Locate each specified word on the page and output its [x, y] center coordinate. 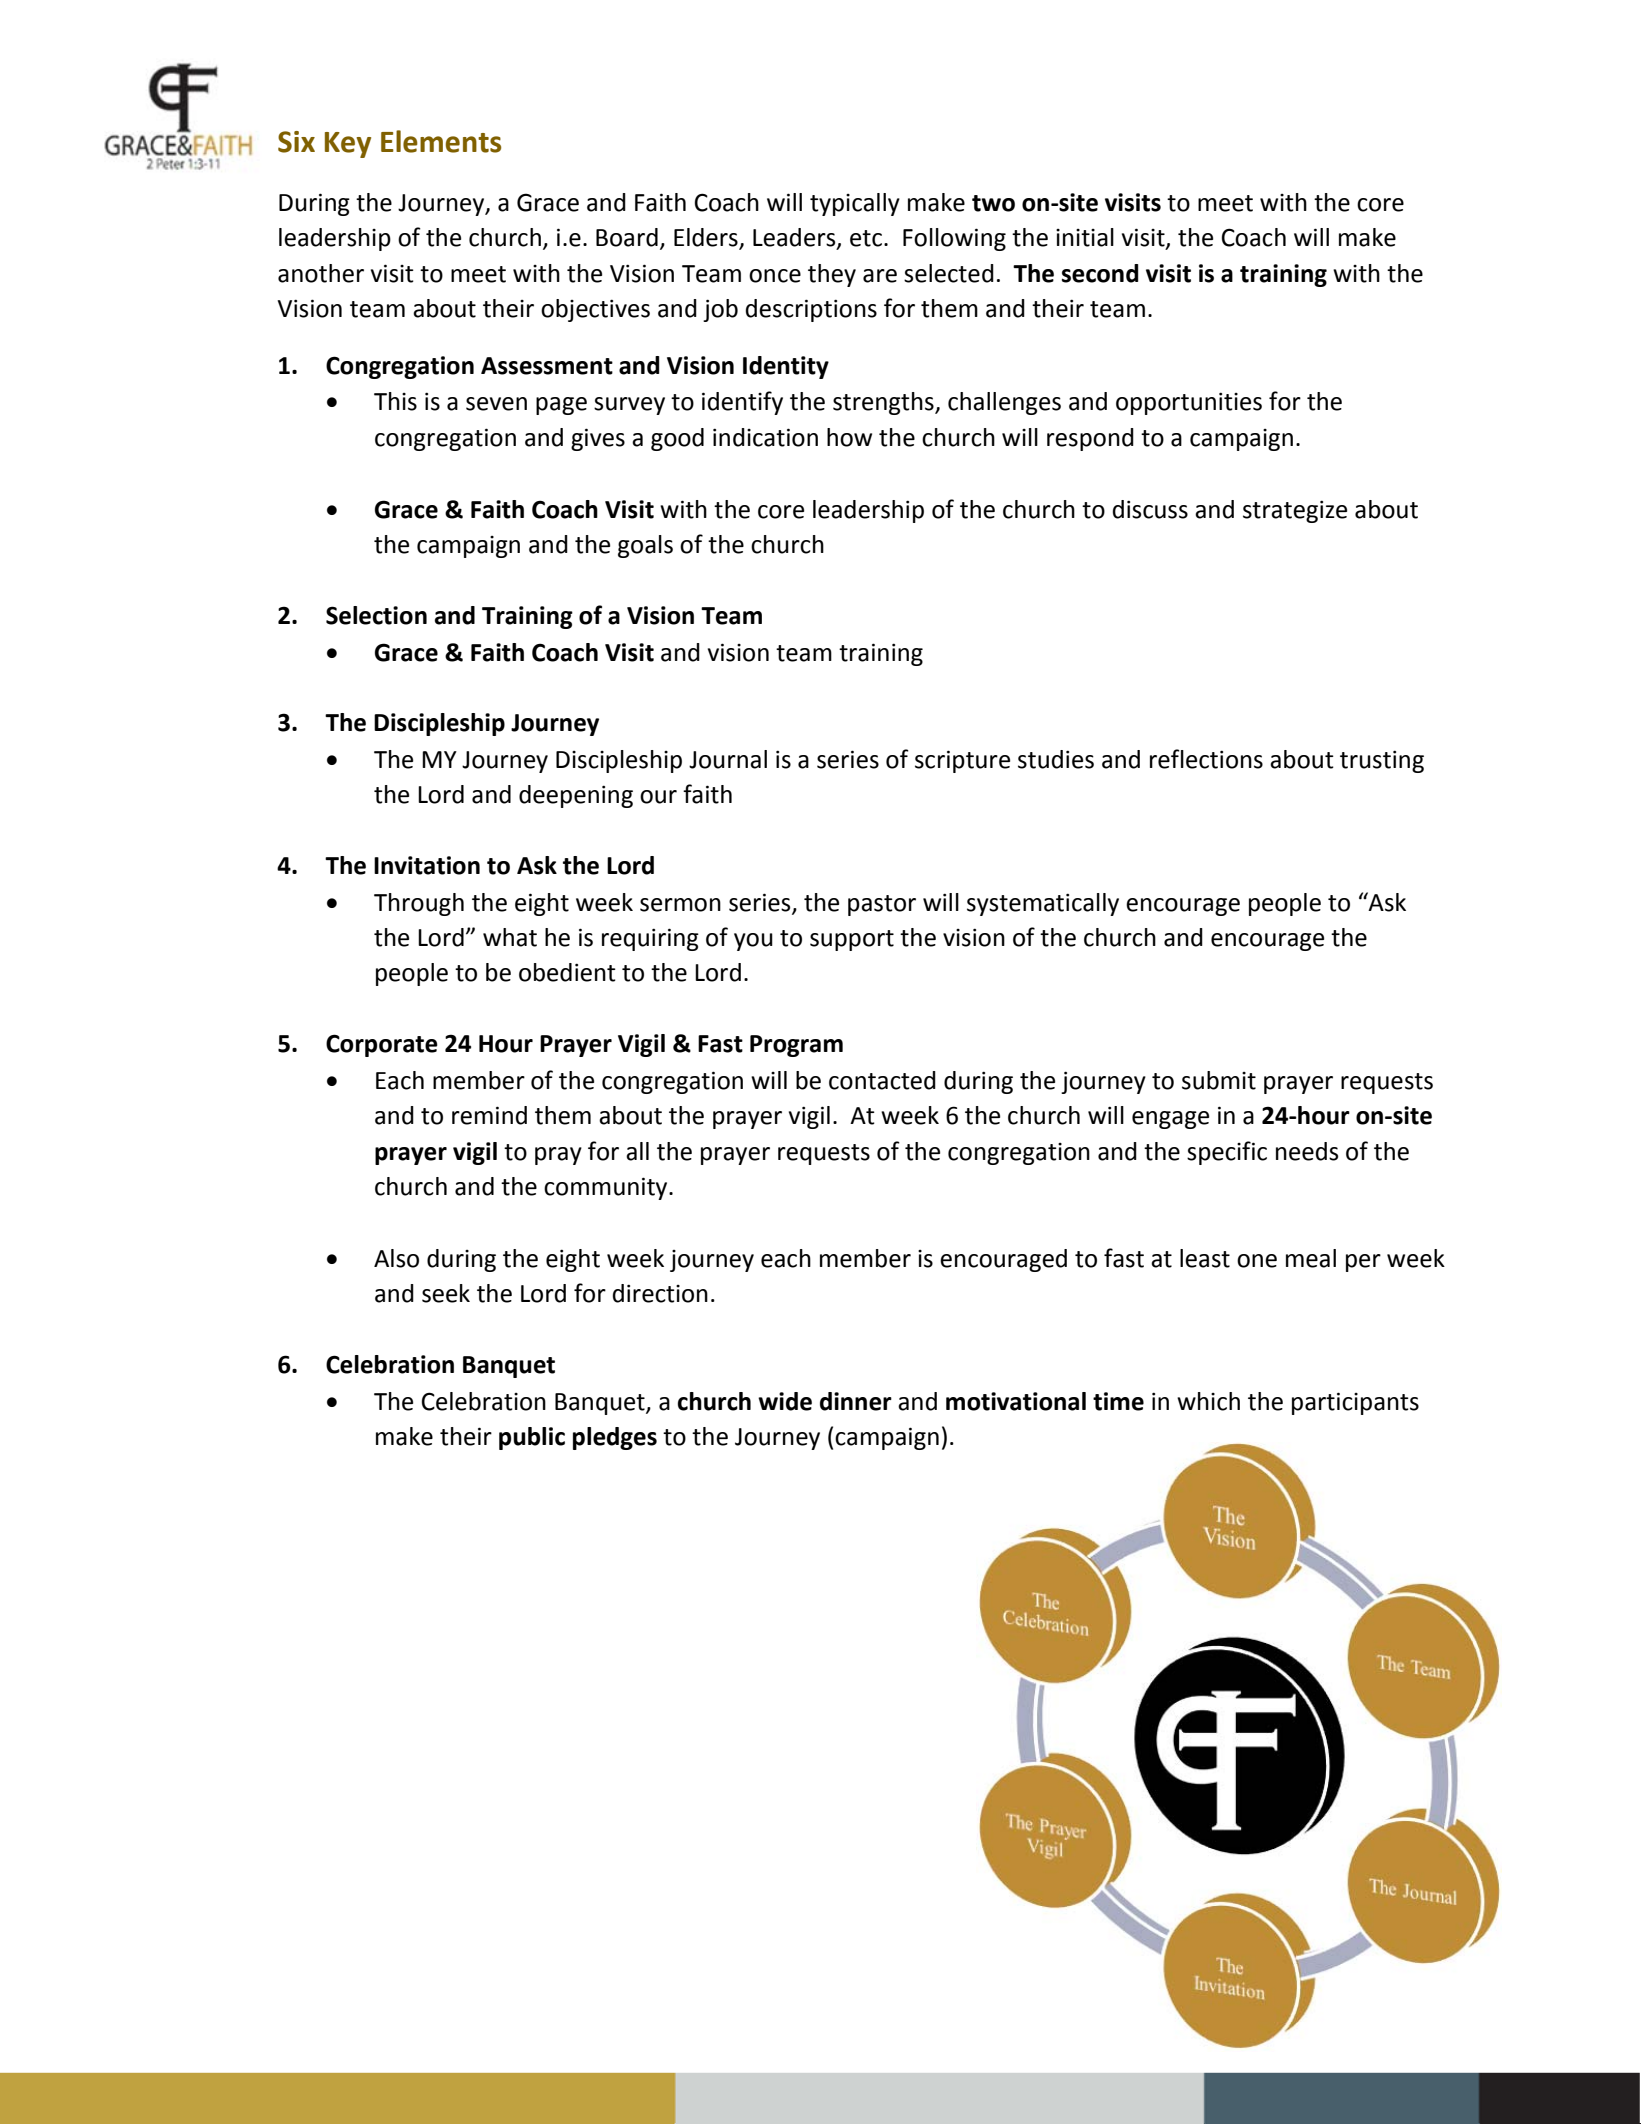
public [532, 1438]
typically [855, 204]
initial [1085, 237]
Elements [441, 141]
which [1208, 1401]
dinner [856, 1401]
